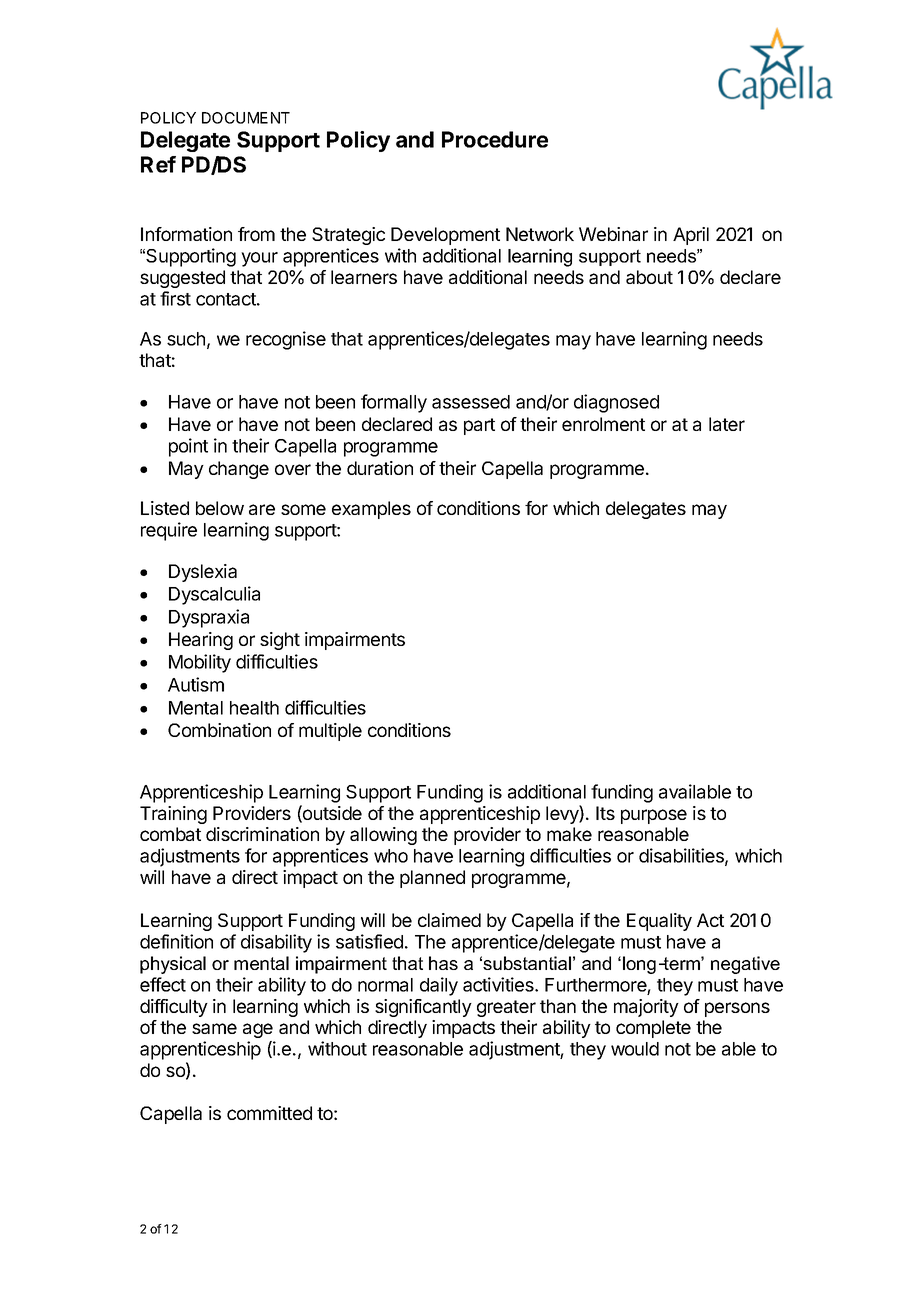 The width and height of the screenshot is (924, 1308). What do you see at coordinates (654, 816) in the screenshot?
I see `purpose` at bounding box center [654, 816].
